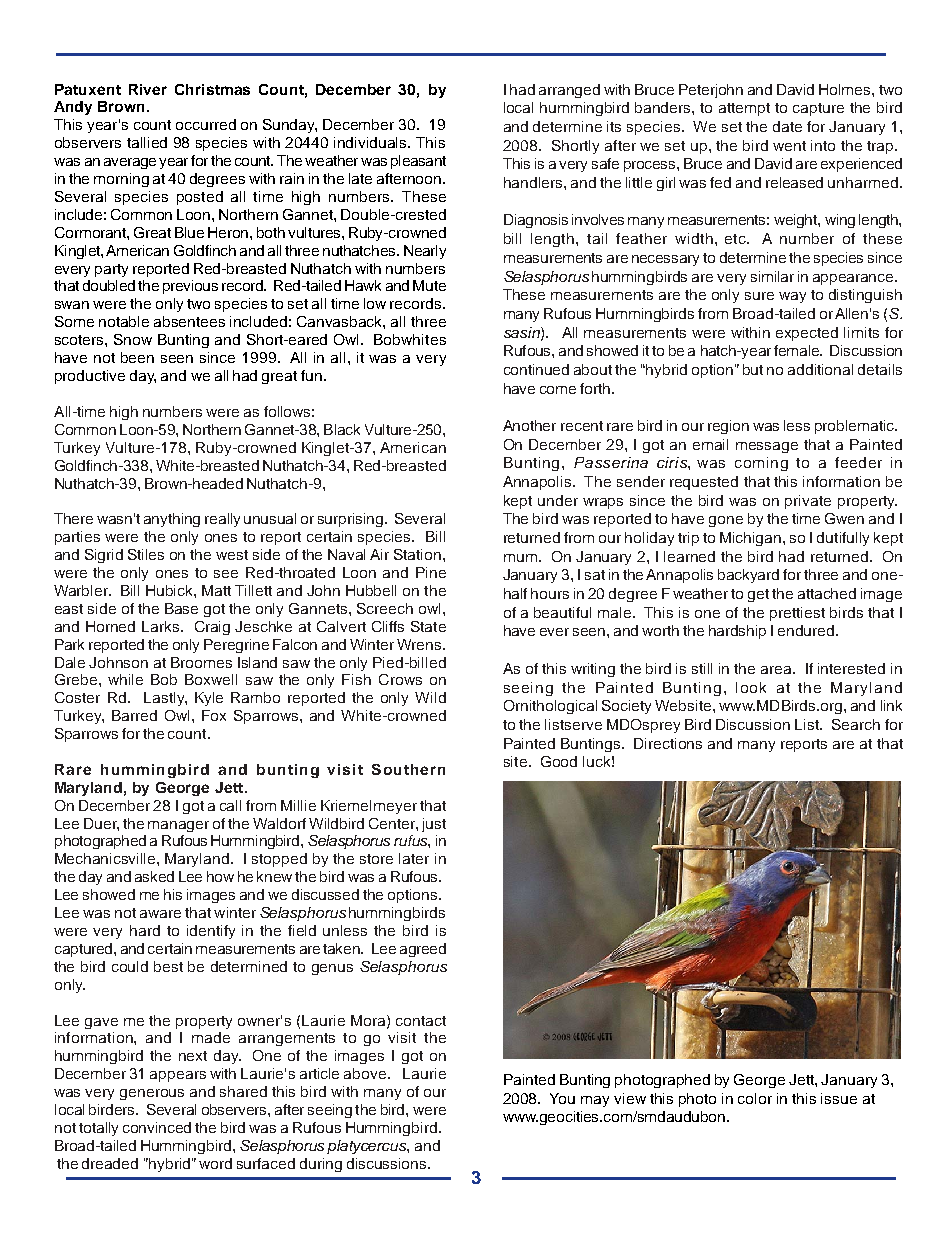 The image size is (952, 1233). Describe the element at coordinates (787, 126) in the screenshot. I see `date` at that location.
